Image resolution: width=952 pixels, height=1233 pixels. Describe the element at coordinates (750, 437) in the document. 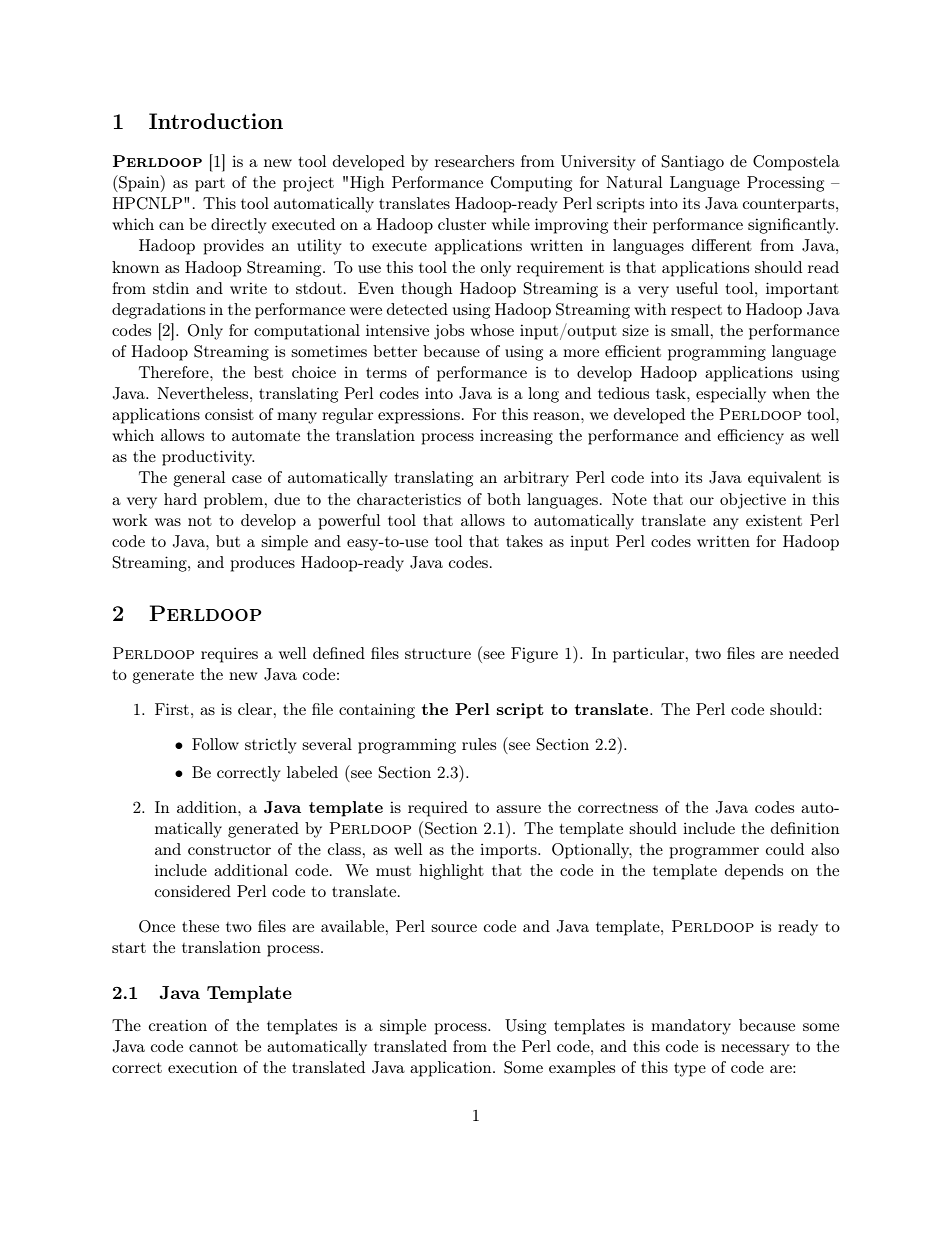

I see `efficiency` at that location.
